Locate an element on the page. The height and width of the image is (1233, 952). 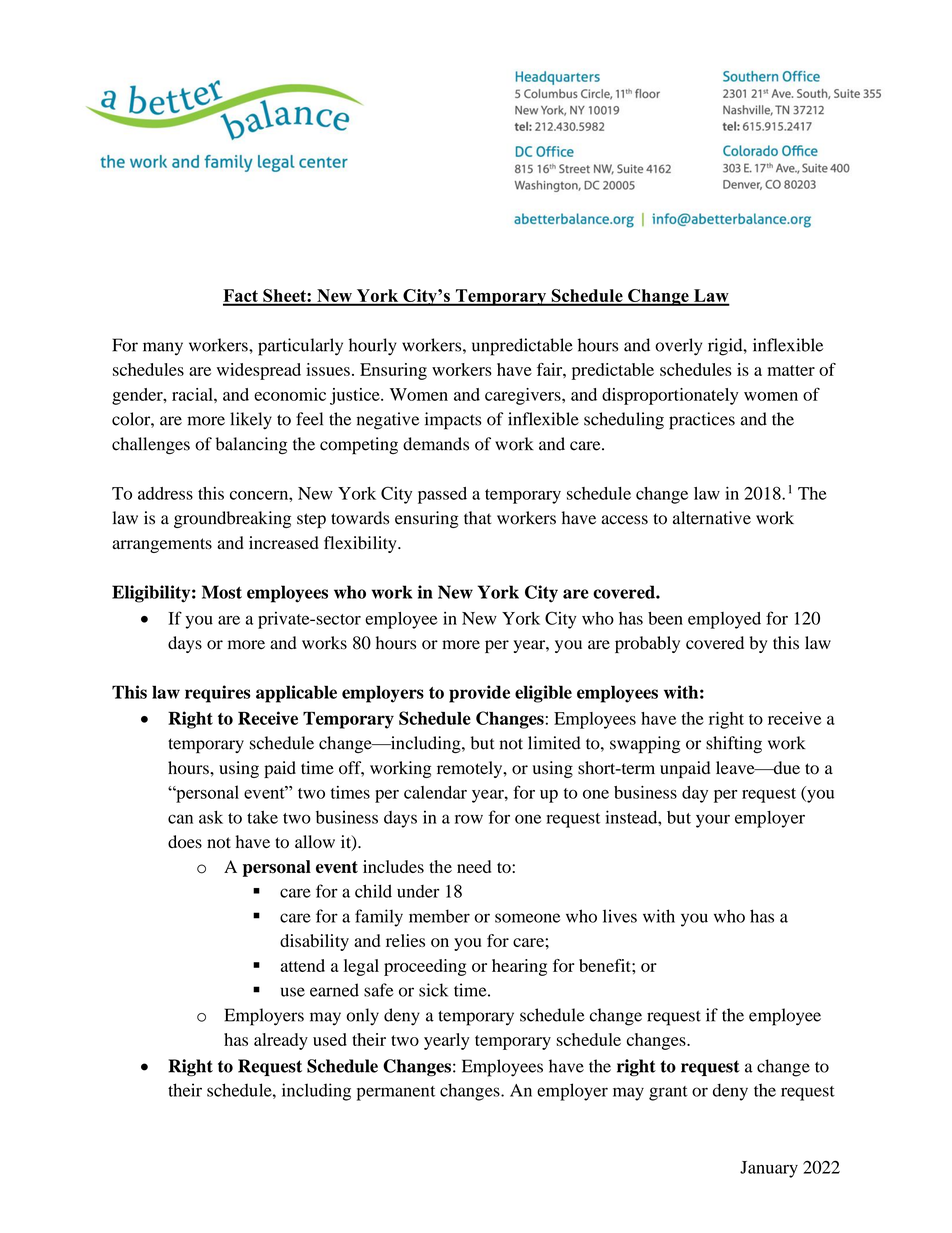
impacts is located at coordinates (453, 421).
